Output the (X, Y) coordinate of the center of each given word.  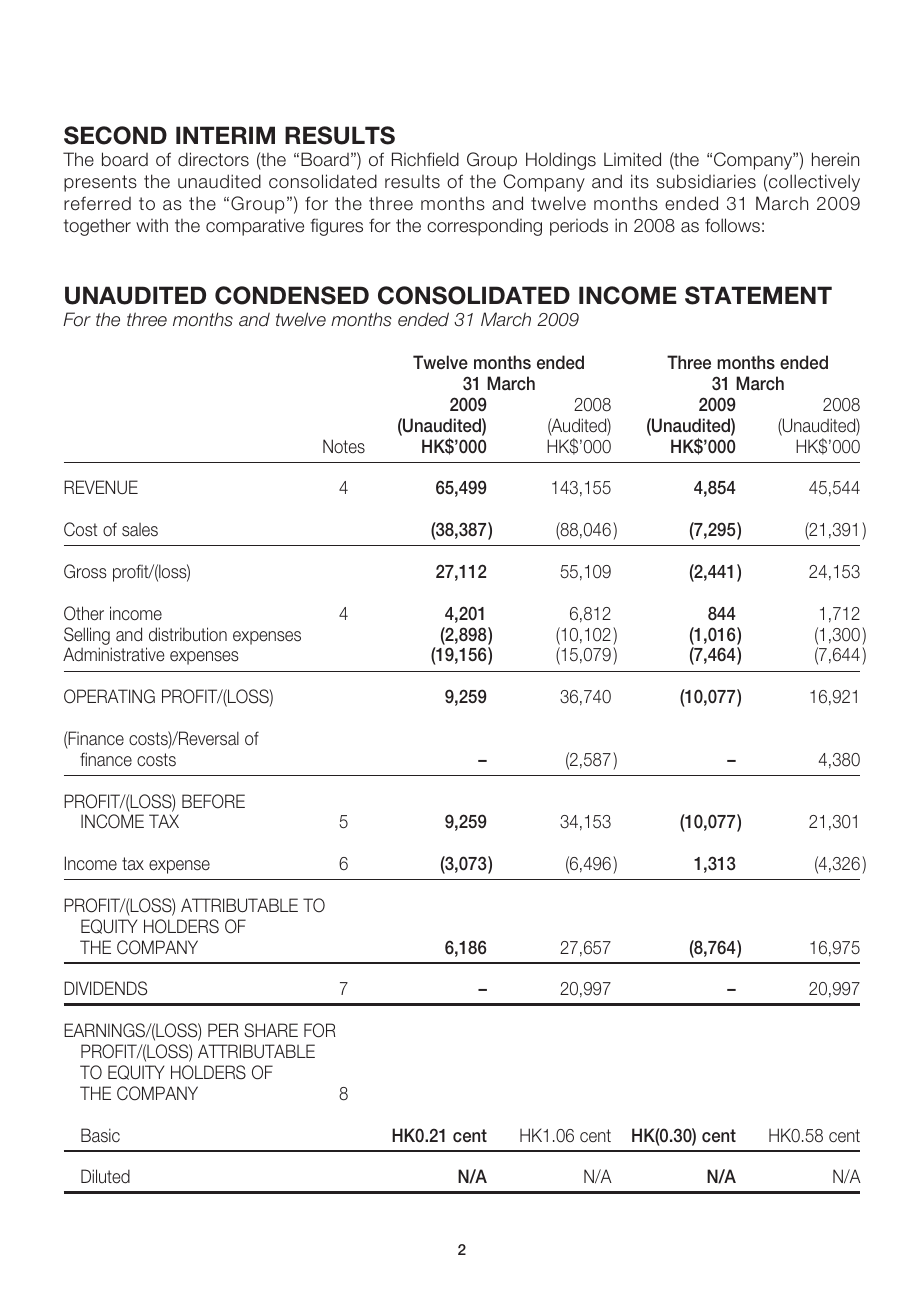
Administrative (113, 654)
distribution (188, 634)
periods (579, 227)
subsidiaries (706, 181)
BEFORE (213, 801)
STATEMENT (758, 295)
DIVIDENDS (105, 988)
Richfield (425, 159)
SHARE (271, 1030)
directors (213, 159)
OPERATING (109, 696)
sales (140, 530)
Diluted (105, 1176)
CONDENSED (292, 295)
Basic (100, 1135)
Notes (344, 446)
